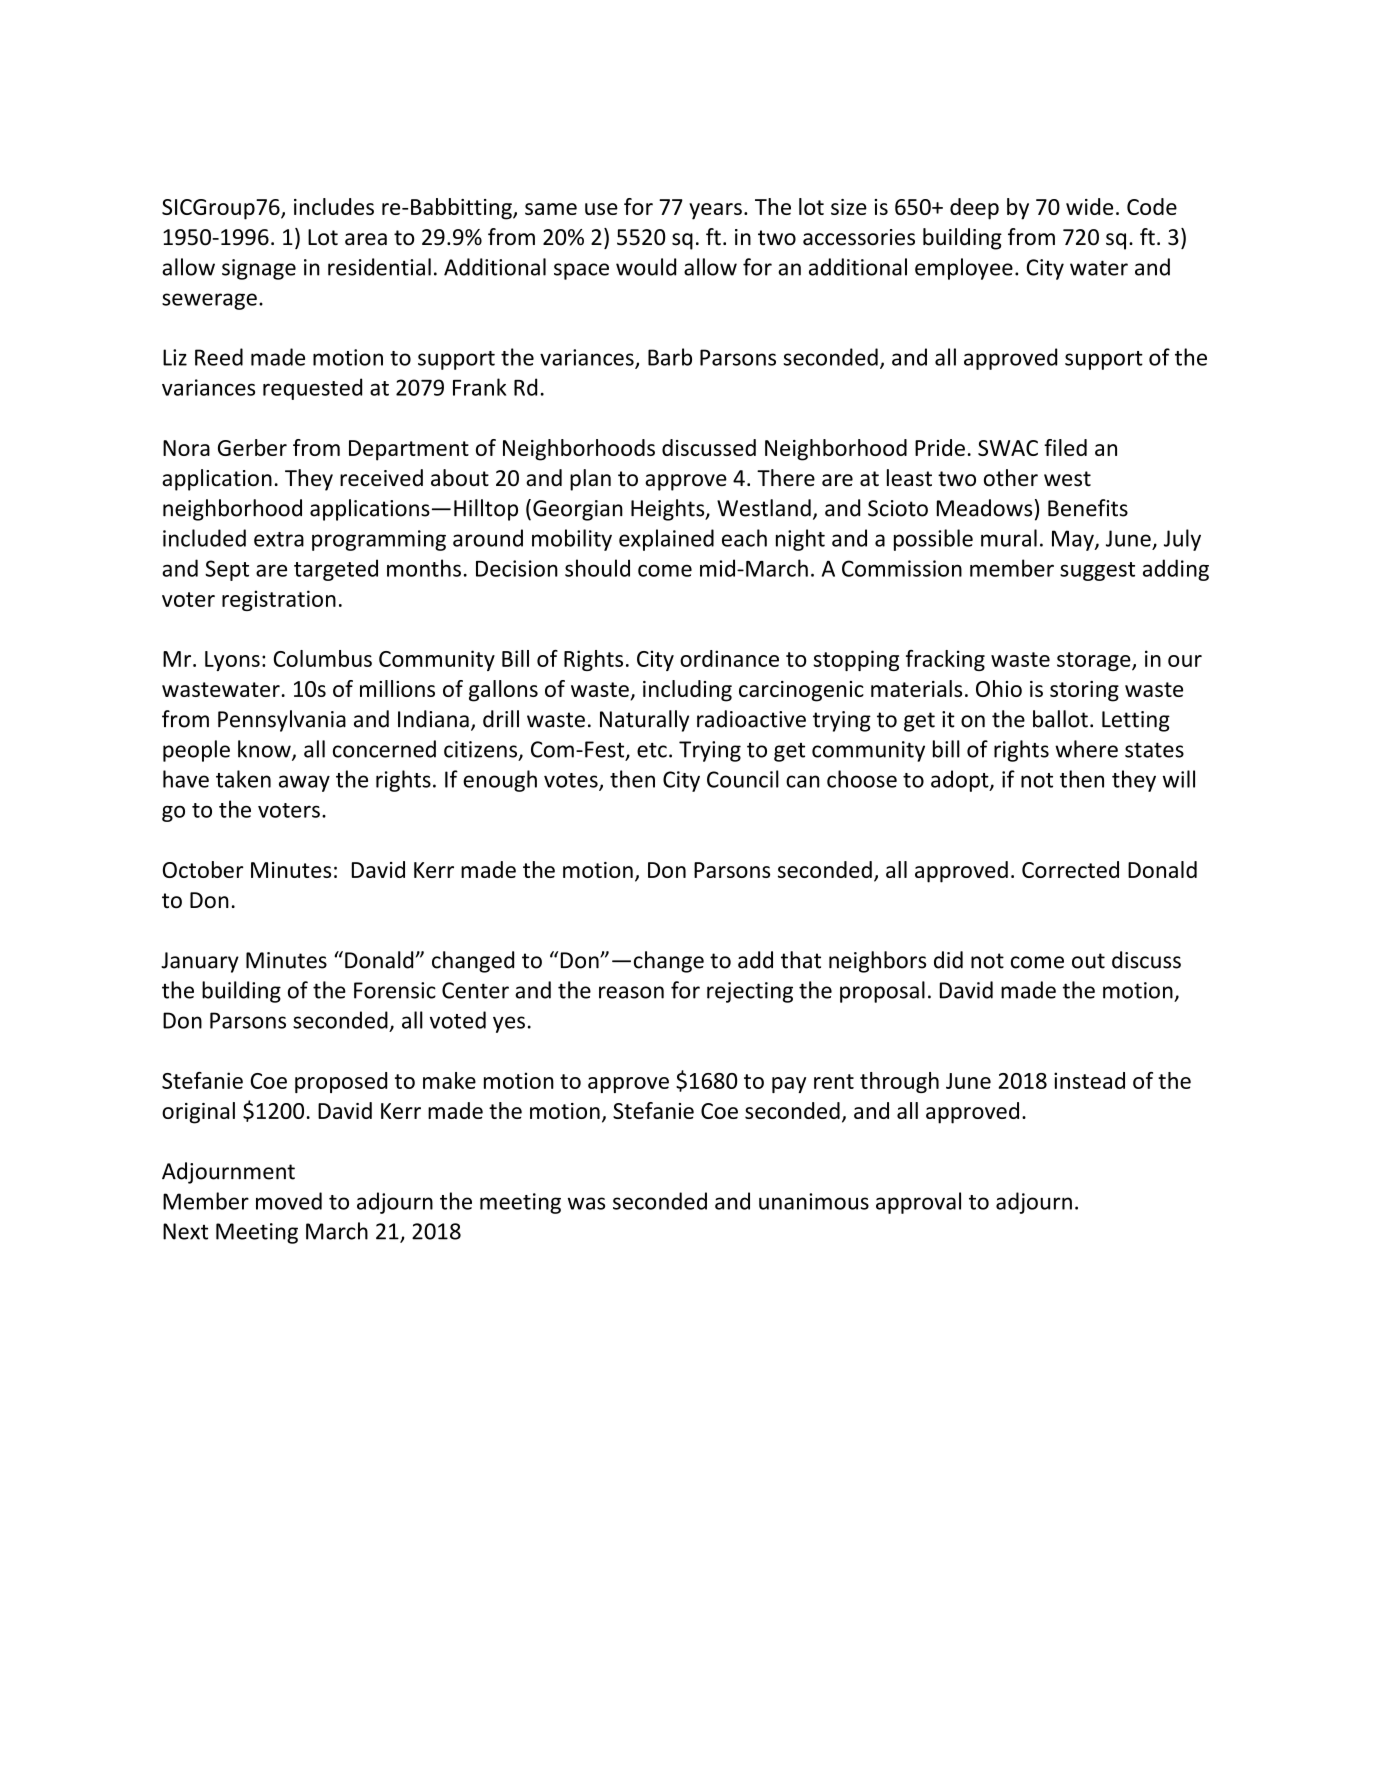  What do you see at coordinates (715, 211) in the screenshot?
I see `years` at bounding box center [715, 211].
